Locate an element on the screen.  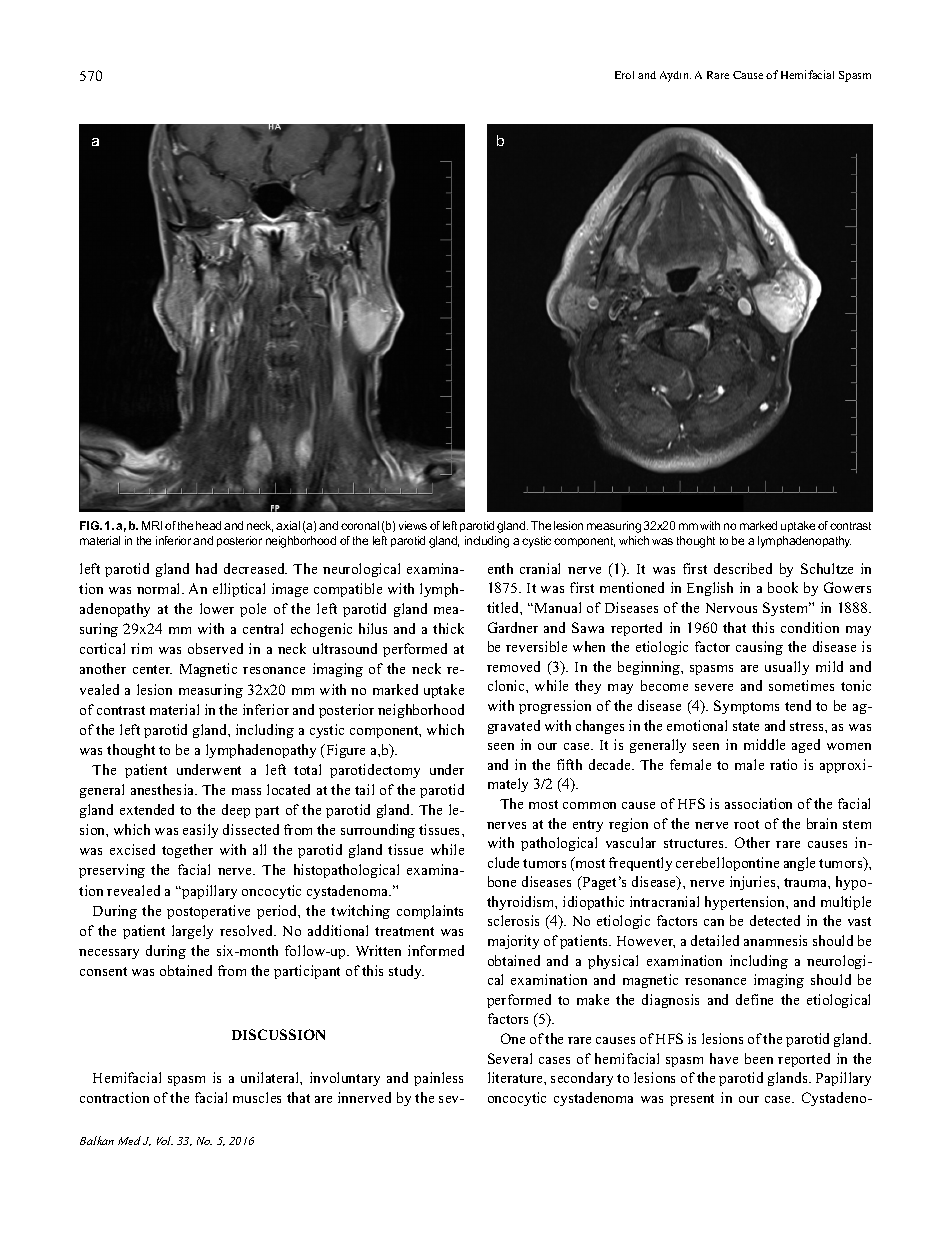
postoperative is located at coordinates (208, 912).
